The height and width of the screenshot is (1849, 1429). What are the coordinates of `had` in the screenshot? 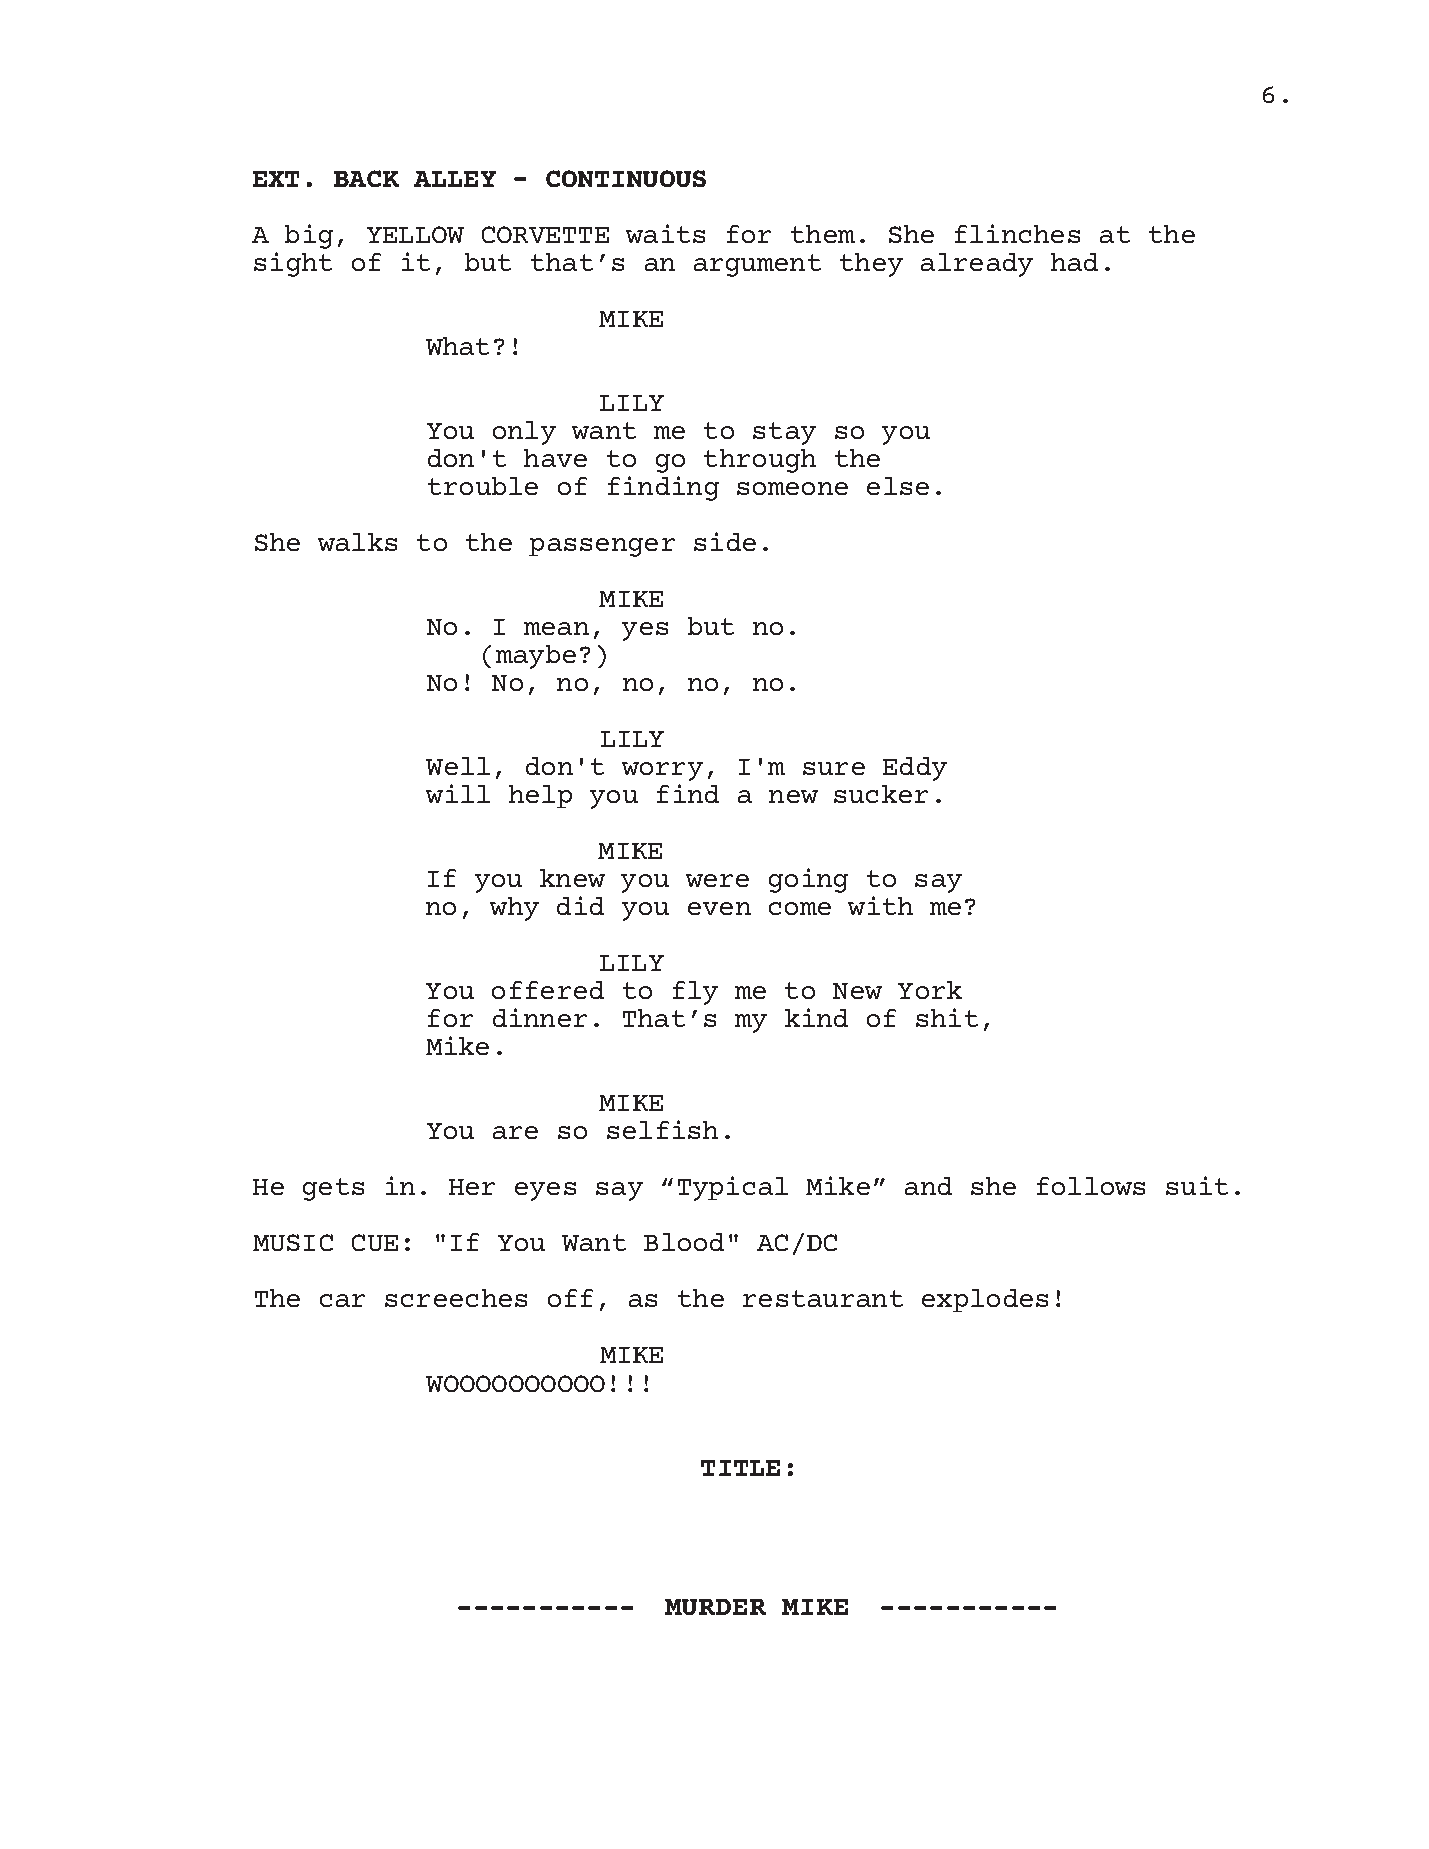 It's located at (1074, 262).
